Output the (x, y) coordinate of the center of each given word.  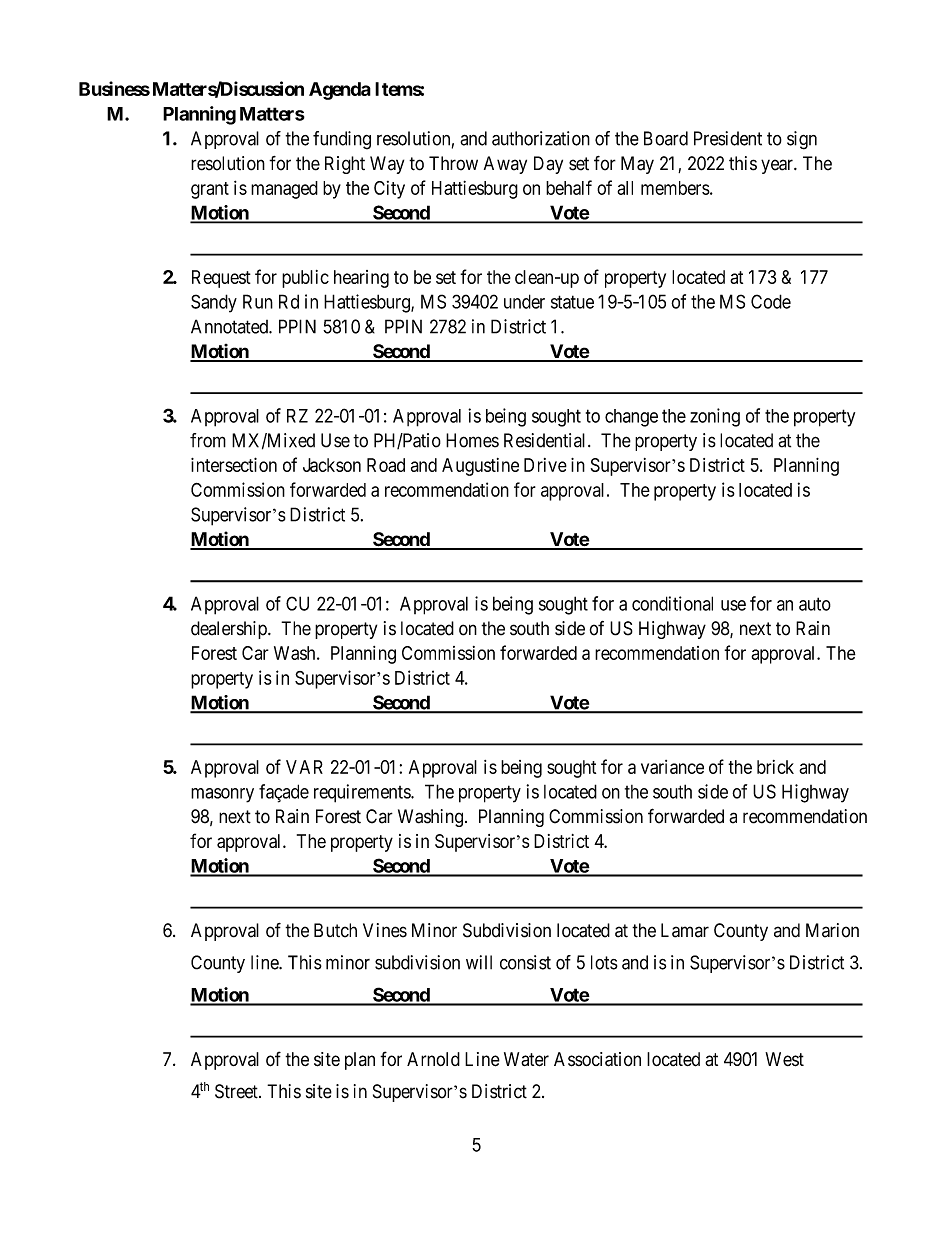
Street (237, 1091)
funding (342, 140)
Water (526, 1059)
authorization (541, 138)
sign (802, 140)
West (784, 1059)
